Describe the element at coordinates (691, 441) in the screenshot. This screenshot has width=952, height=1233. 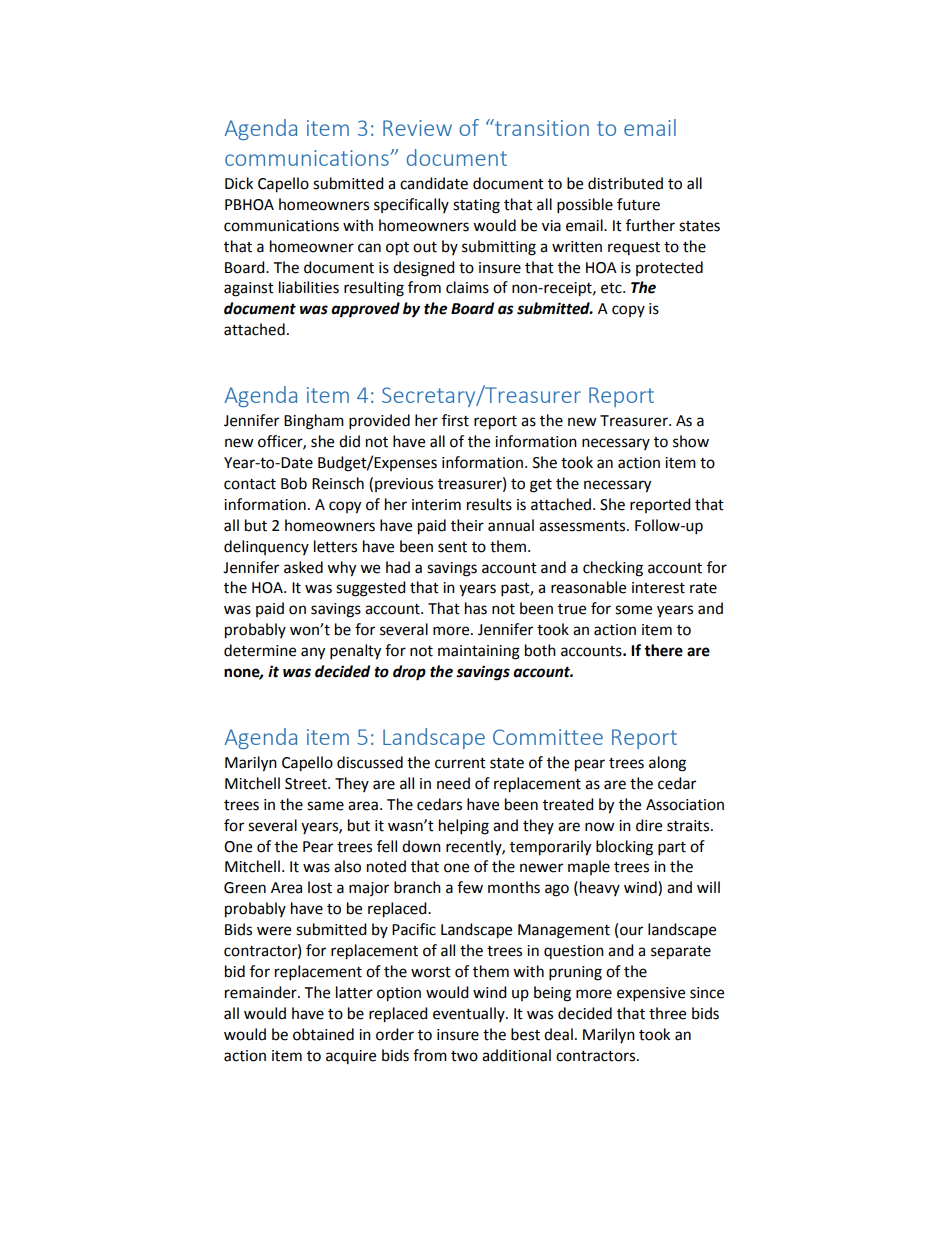
I see `show` at that location.
